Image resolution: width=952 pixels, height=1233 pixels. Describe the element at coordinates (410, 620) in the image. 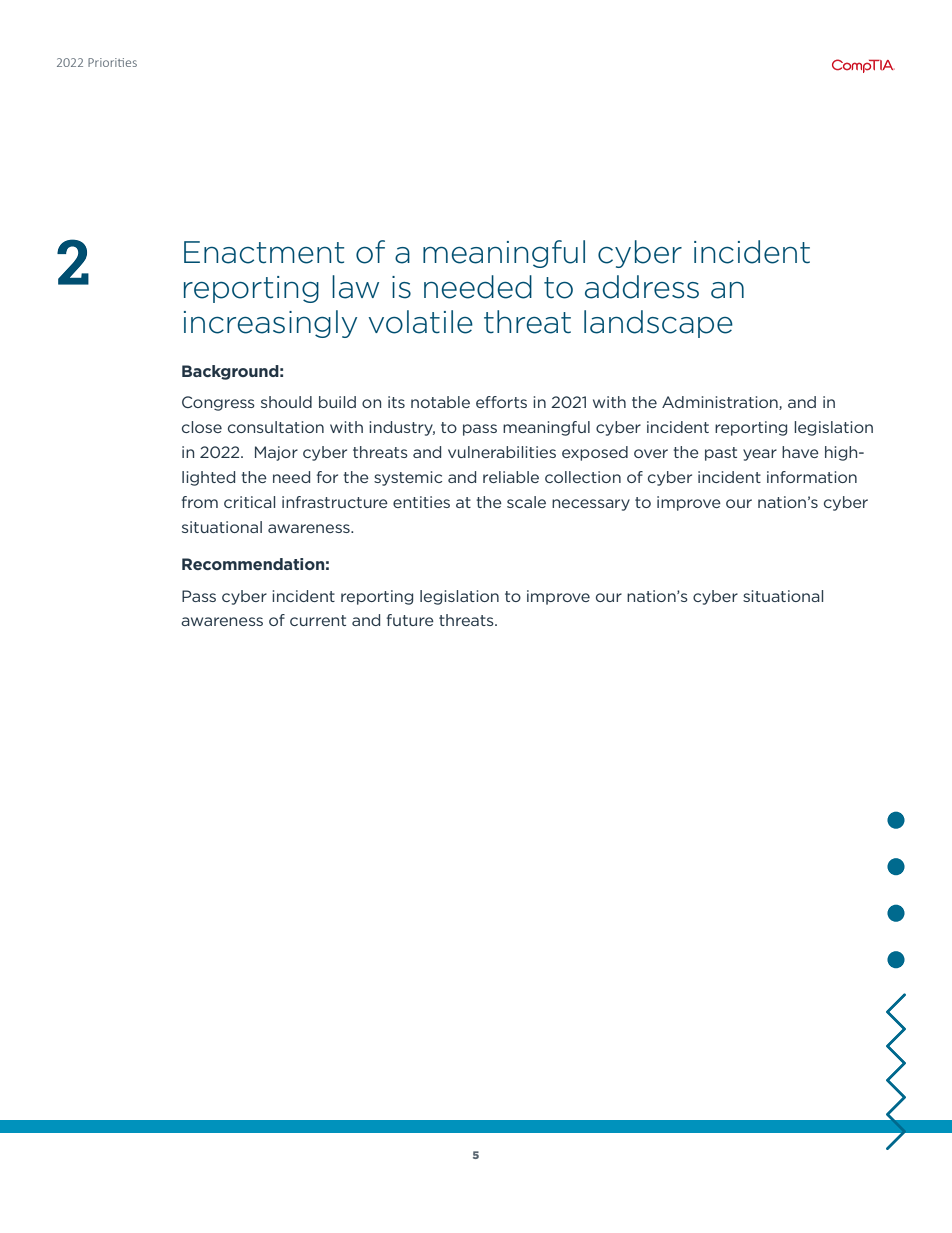

I see `future` at that location.
